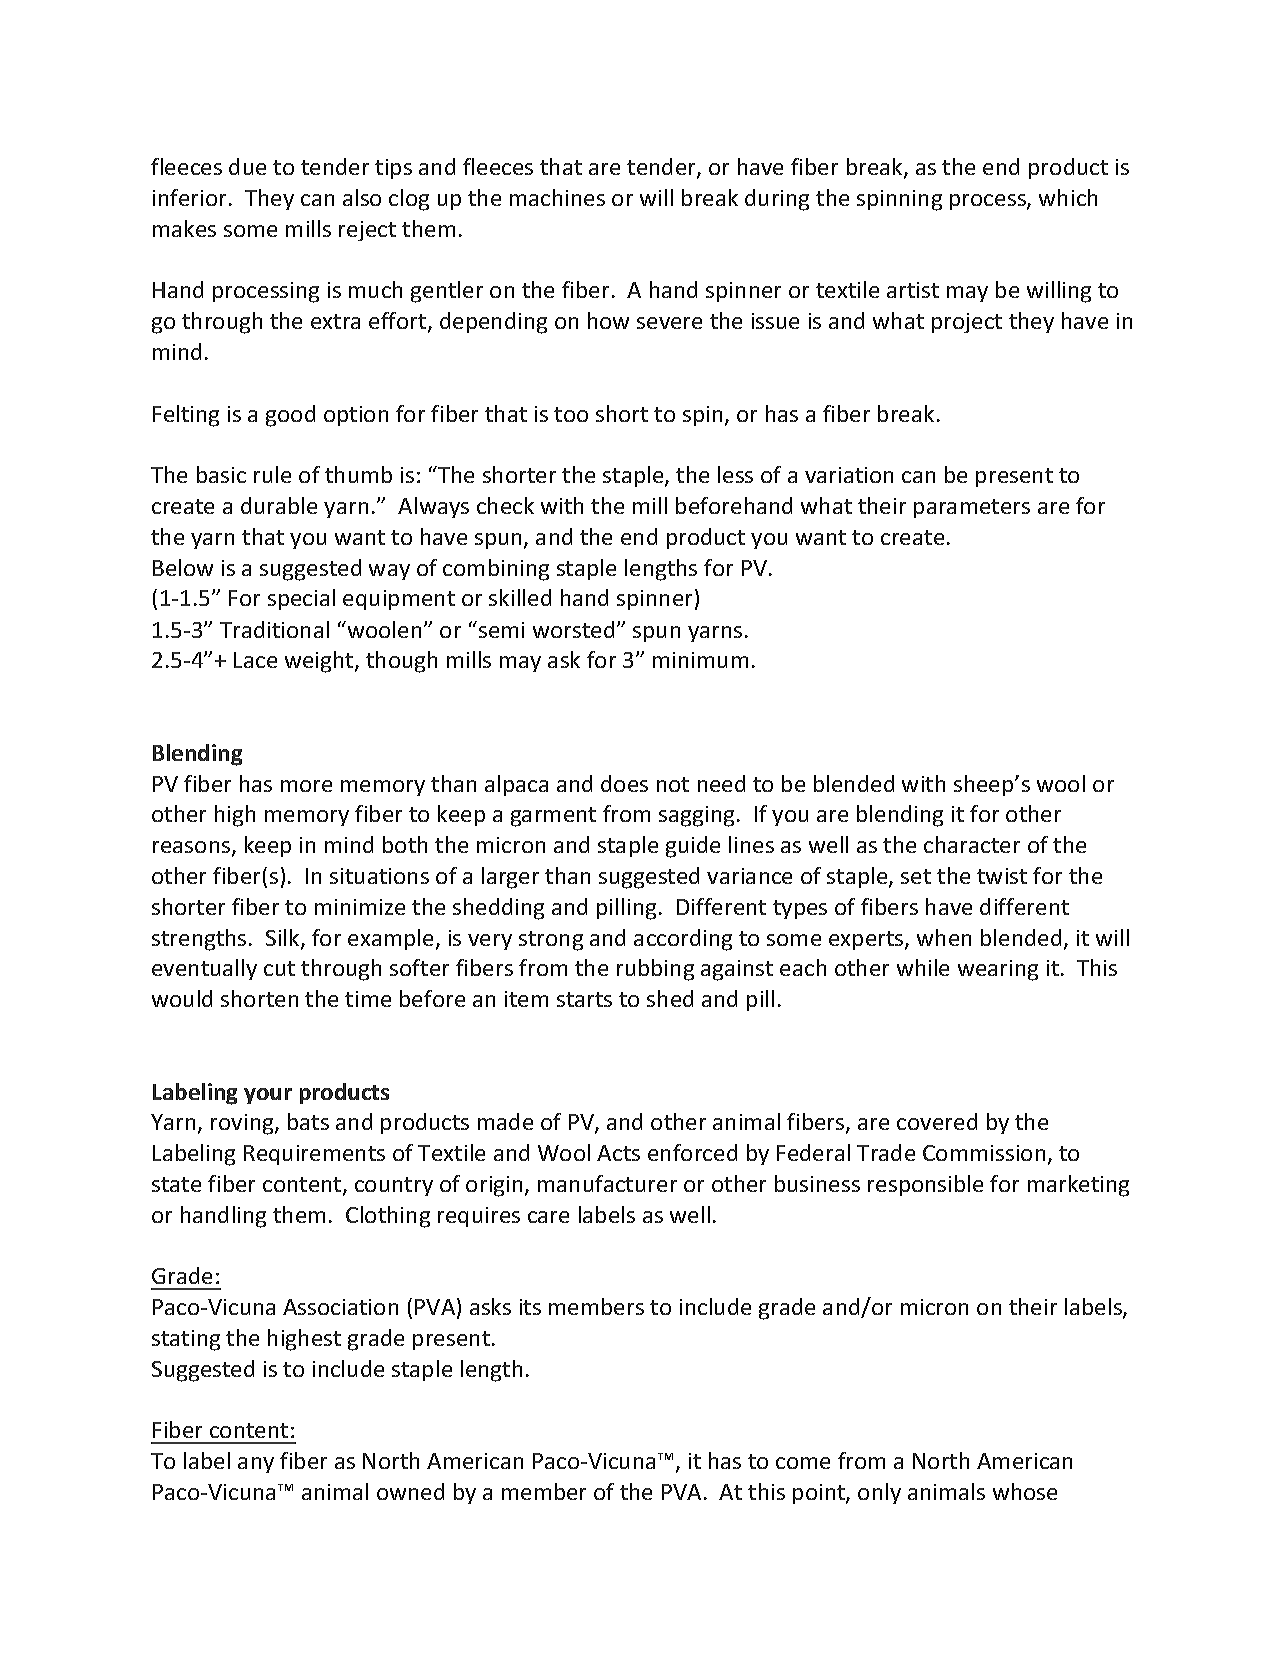  I want to click on character, so click(972, 844).
